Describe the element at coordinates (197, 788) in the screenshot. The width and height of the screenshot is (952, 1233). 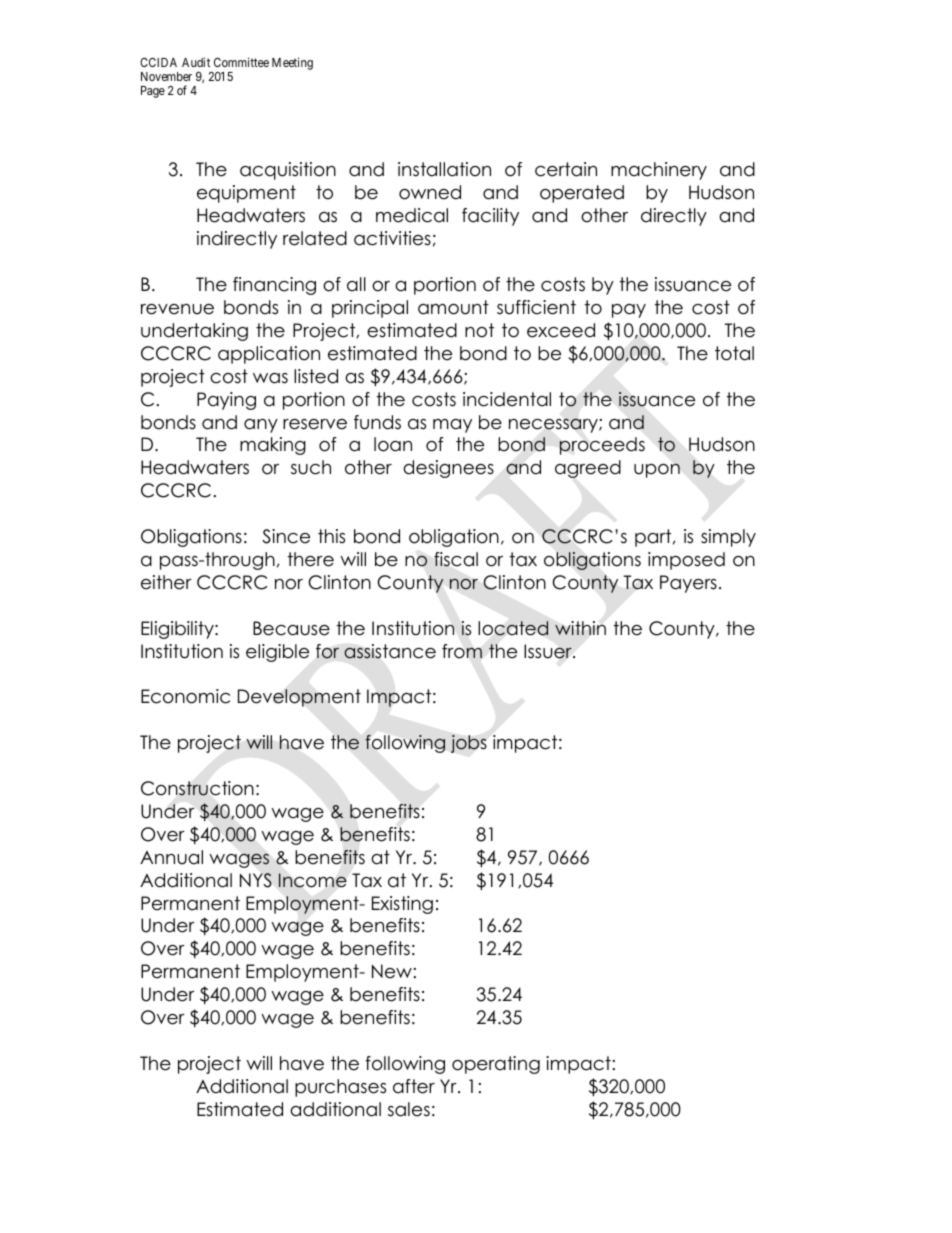
I see `Construction` at that location.
